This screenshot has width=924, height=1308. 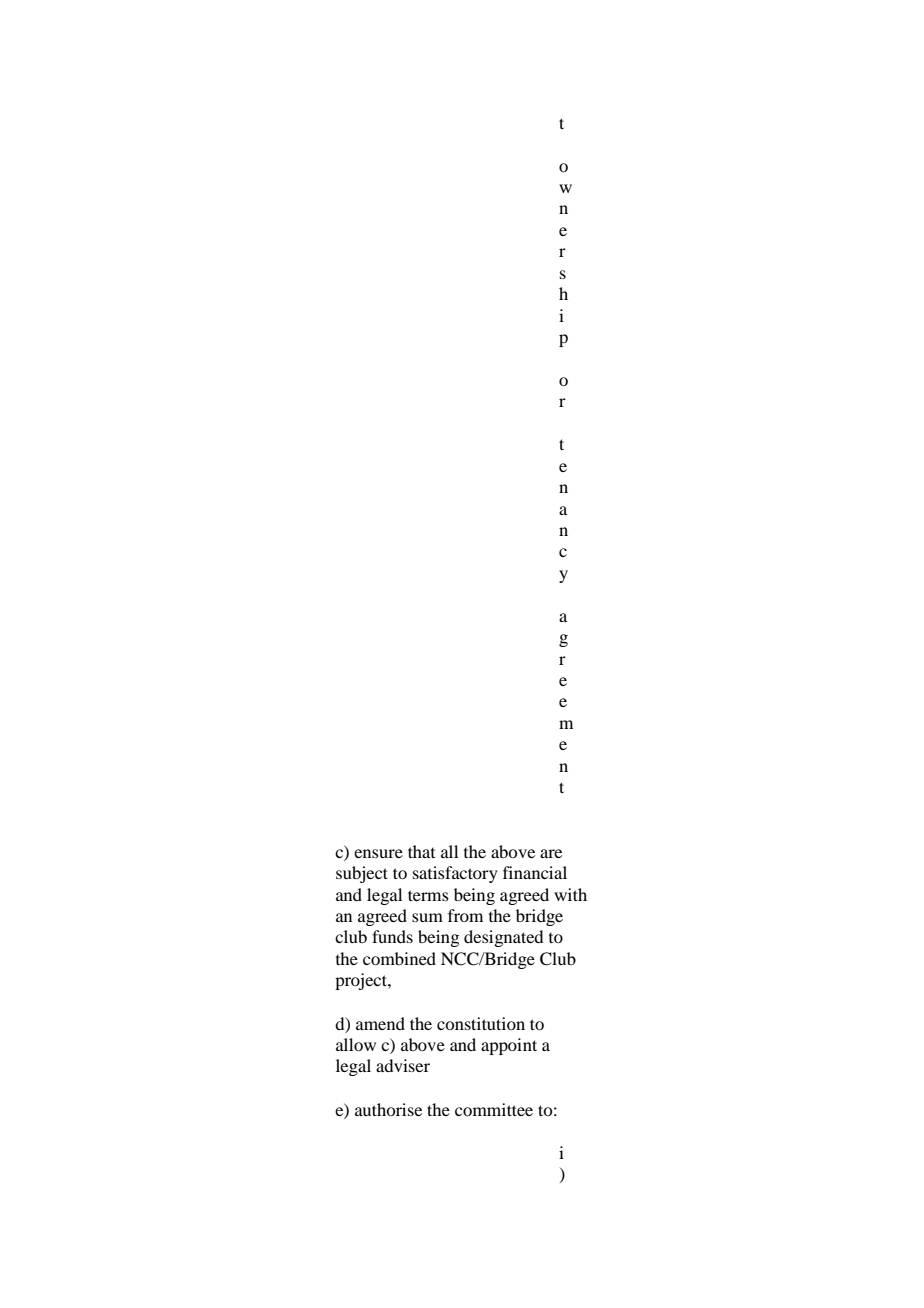 I want to click on are, so click(x=551, y=853).
